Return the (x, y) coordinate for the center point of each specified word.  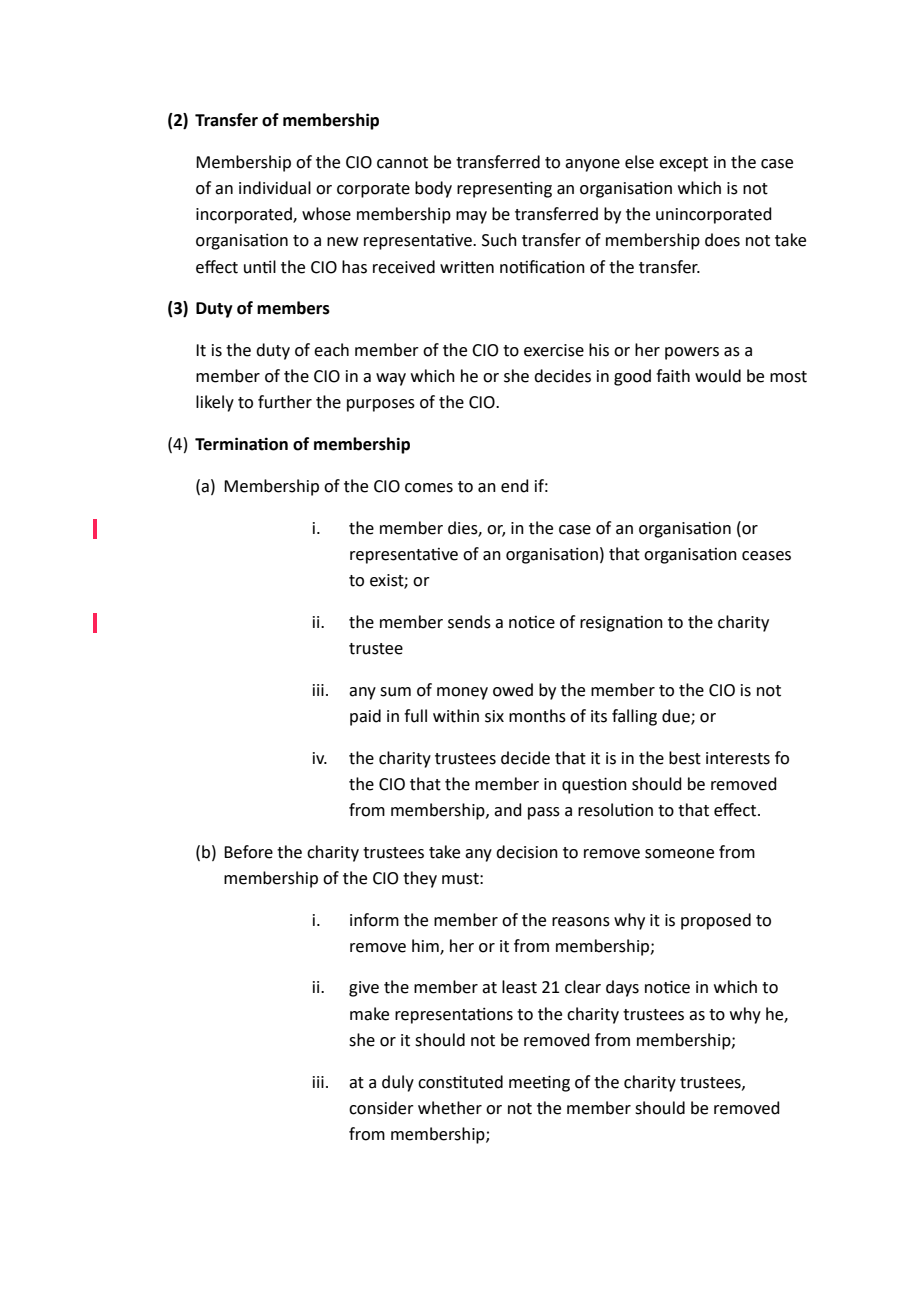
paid (365, 717)
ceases (766, 556)
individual (275, 188)
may (471, 217)
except (683, 164)
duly (398, 1083)
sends (469, 622)
